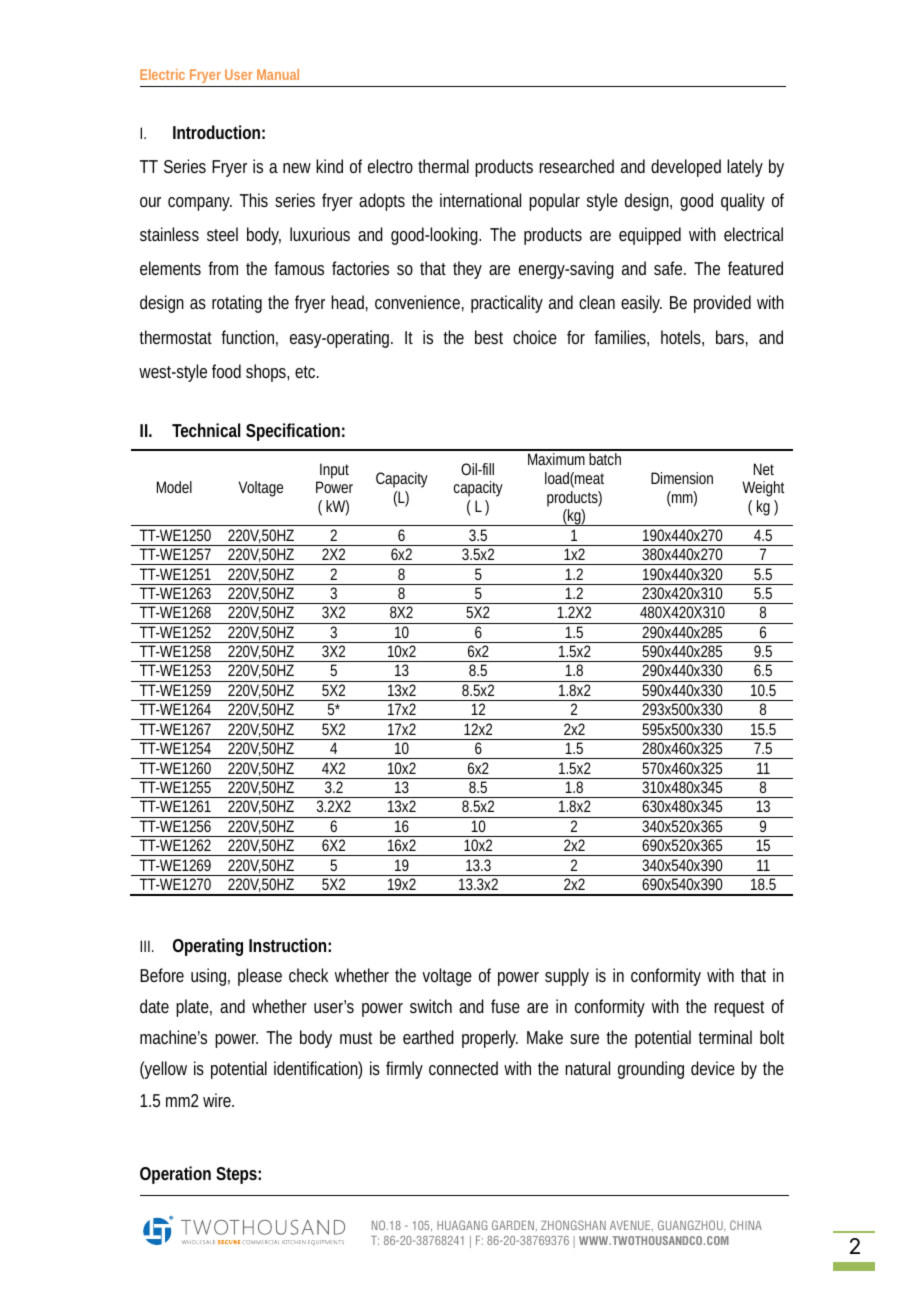  Describe the element at coordinates (174, 487) in the screenshot. I see `Model` at that location.
